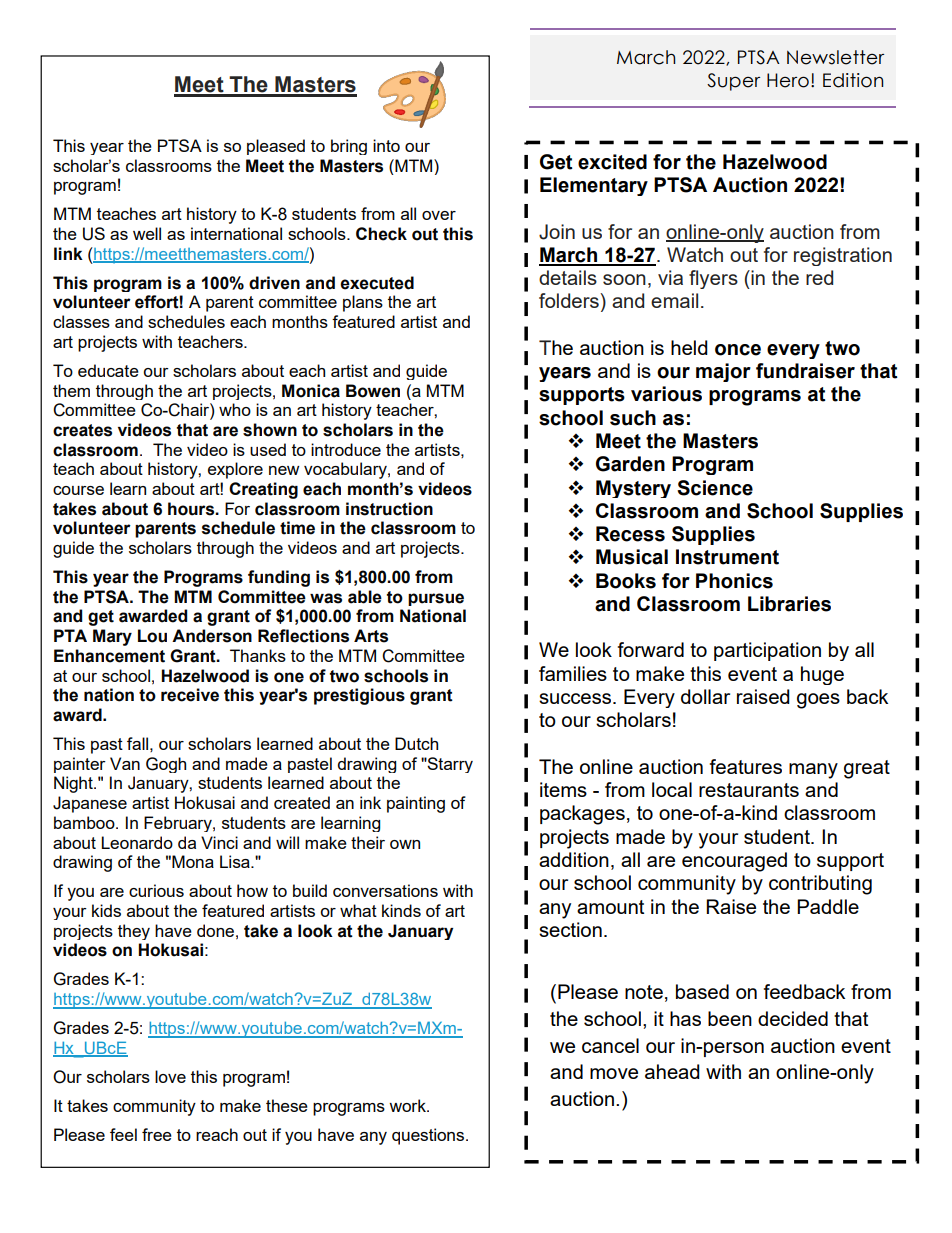  What do you see at coordinates (373, 391) in the image?
I see `Bowen` at bounding box center [373, 391].
